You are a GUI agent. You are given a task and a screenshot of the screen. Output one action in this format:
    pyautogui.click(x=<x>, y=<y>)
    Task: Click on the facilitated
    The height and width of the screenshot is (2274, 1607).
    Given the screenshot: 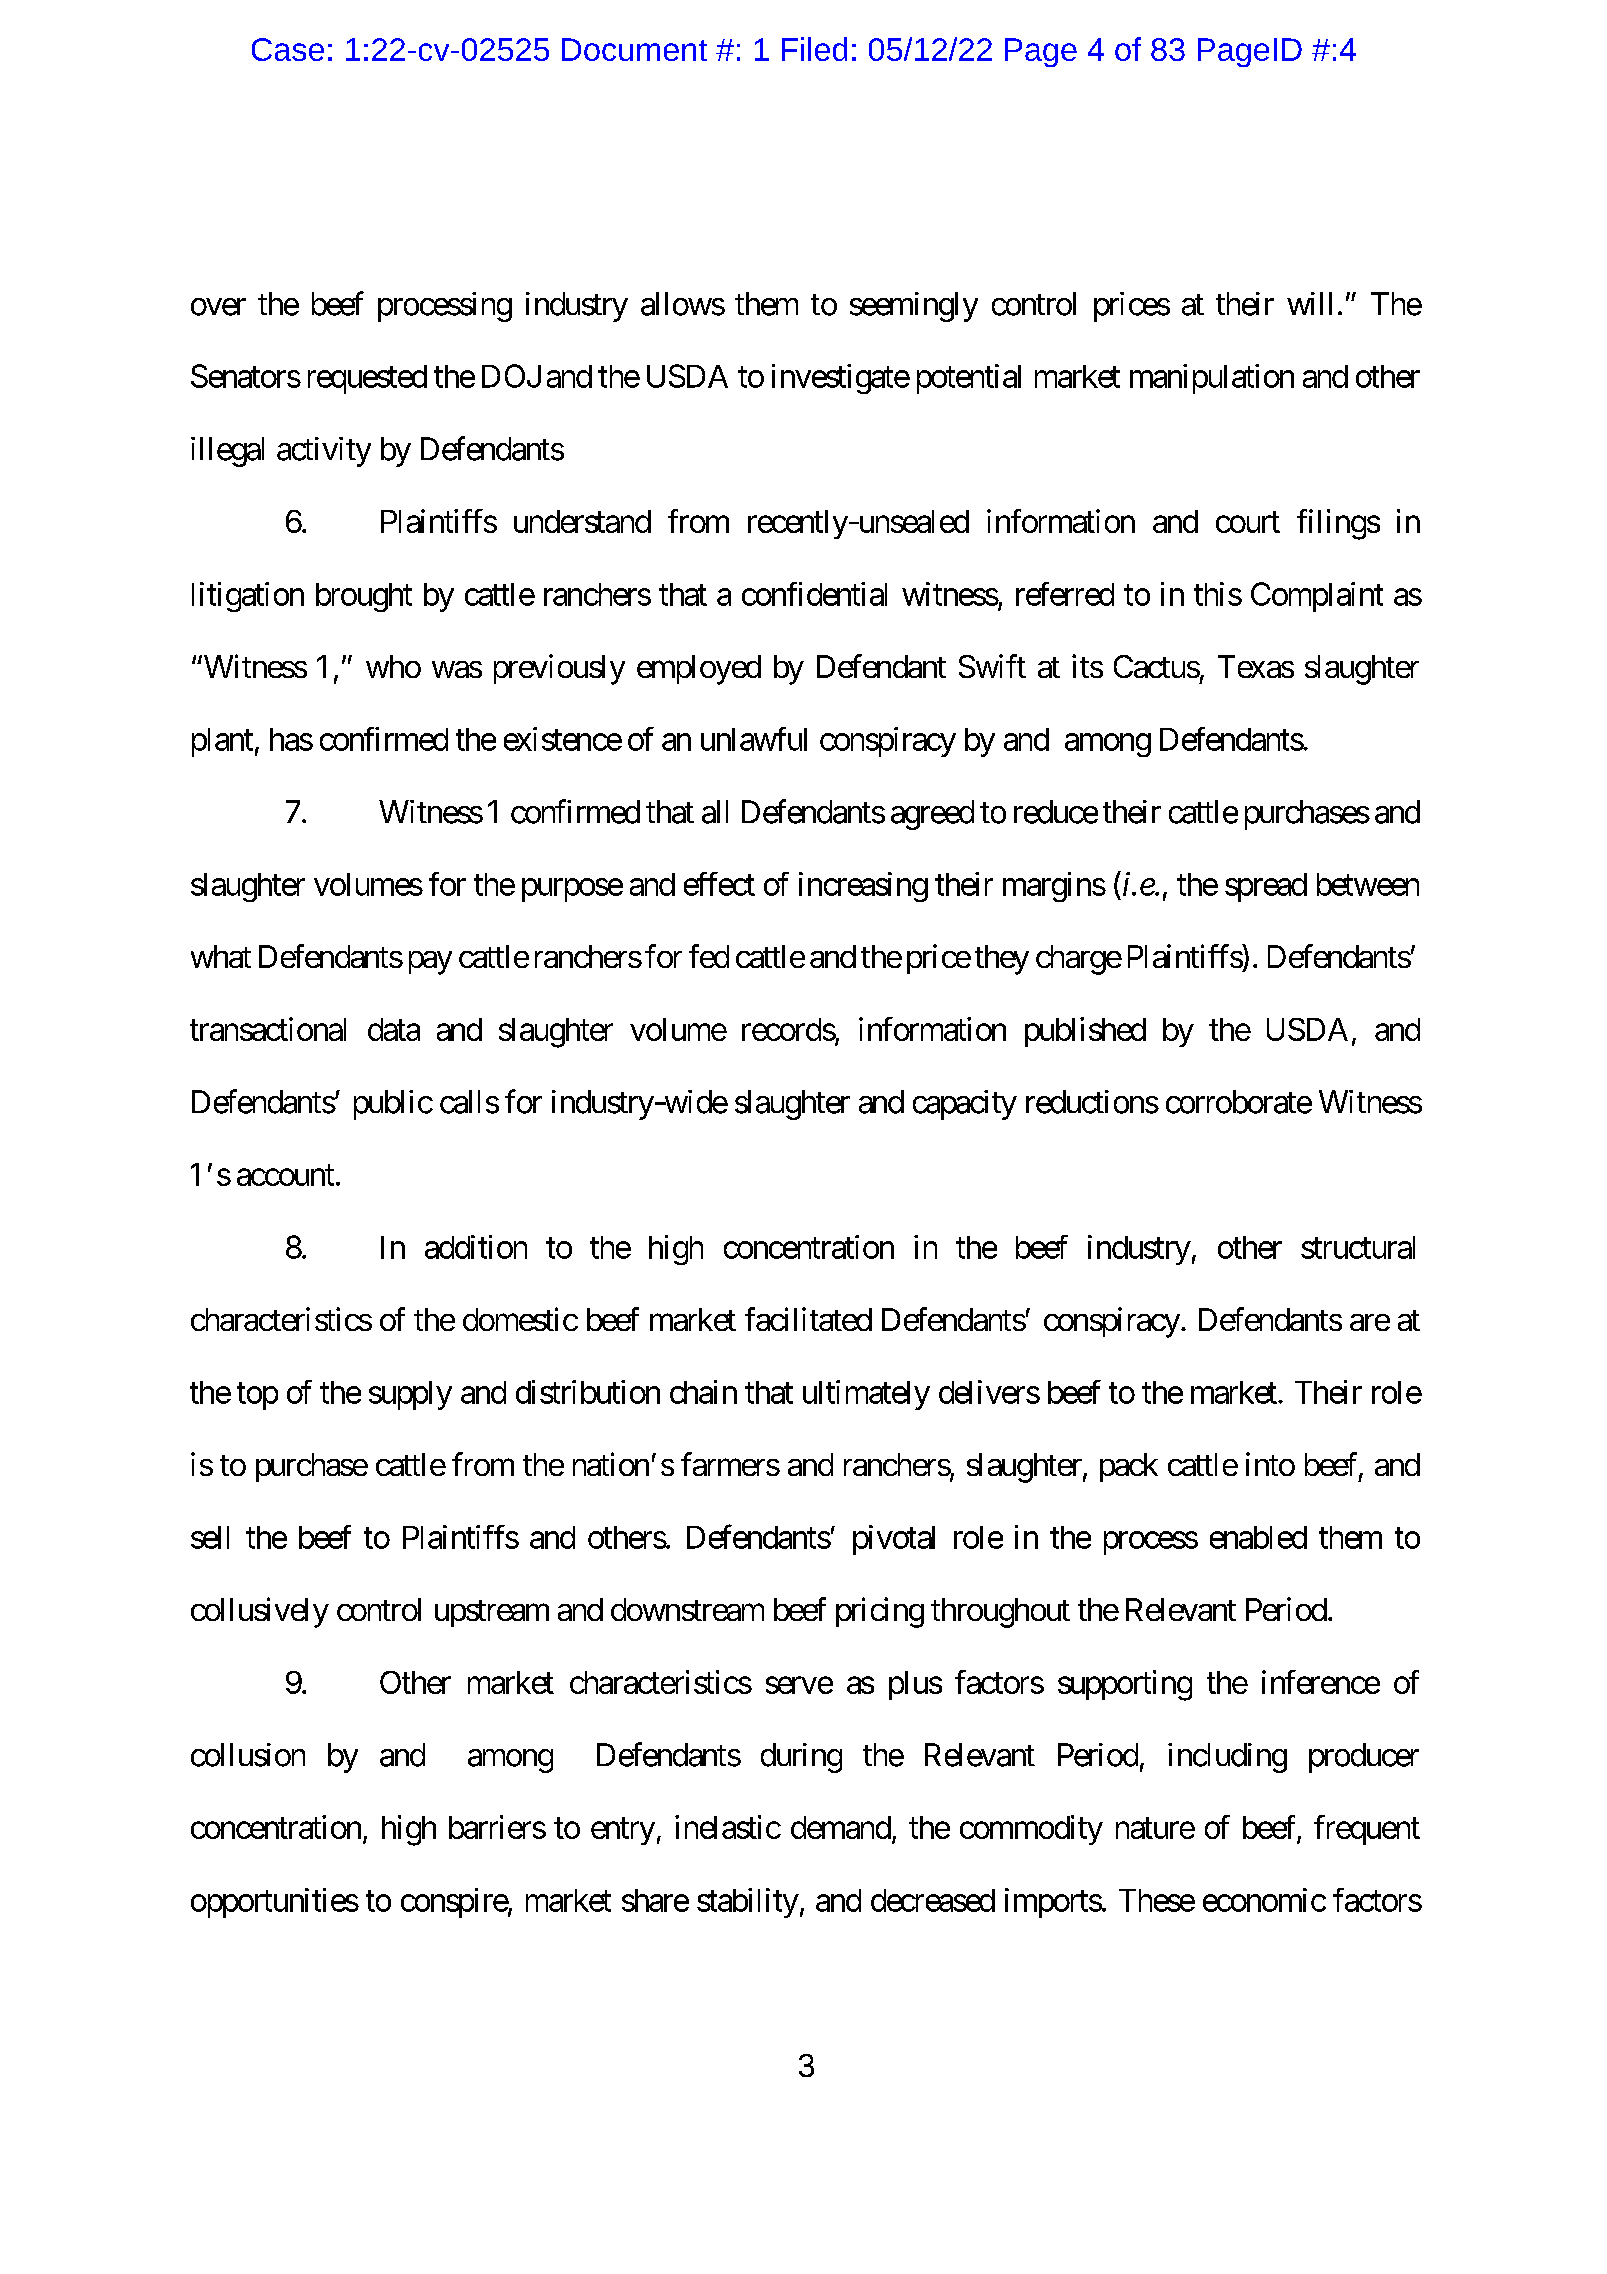 What is the action you would take?
    pyautogui.click(x=808, y=1319)
